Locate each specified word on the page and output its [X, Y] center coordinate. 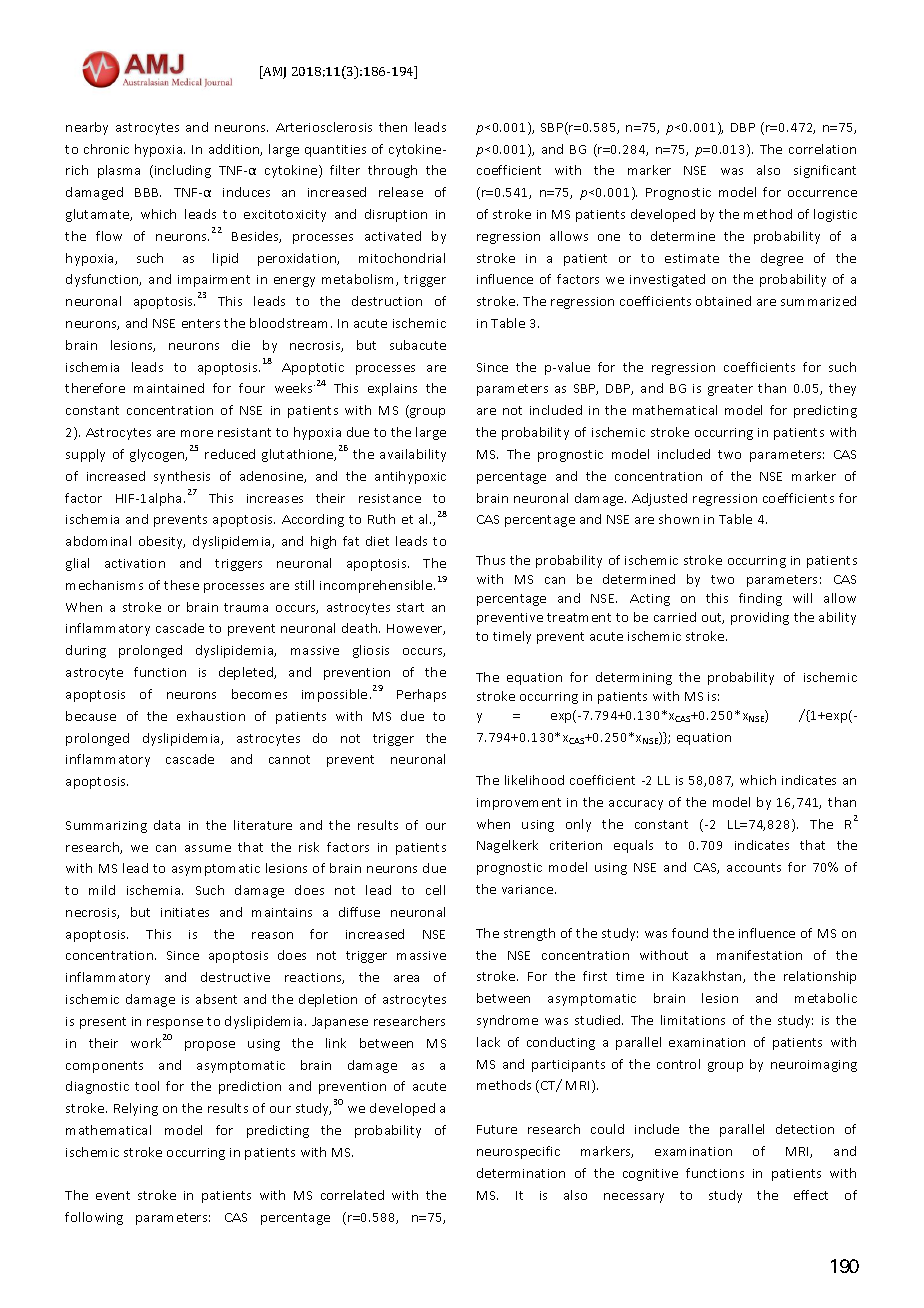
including [183, 171]
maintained [169, 388]
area [406, 978]
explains [392, 389]
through [392, 171]
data [167, 825]
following [94, 1218]
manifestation [759, 955]
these [181, 585]
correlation [822, 149]
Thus [490, 560]
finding [760, 599]
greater [730, 390]
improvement [519, 804]
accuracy [636, 805]
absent [216, 999]
